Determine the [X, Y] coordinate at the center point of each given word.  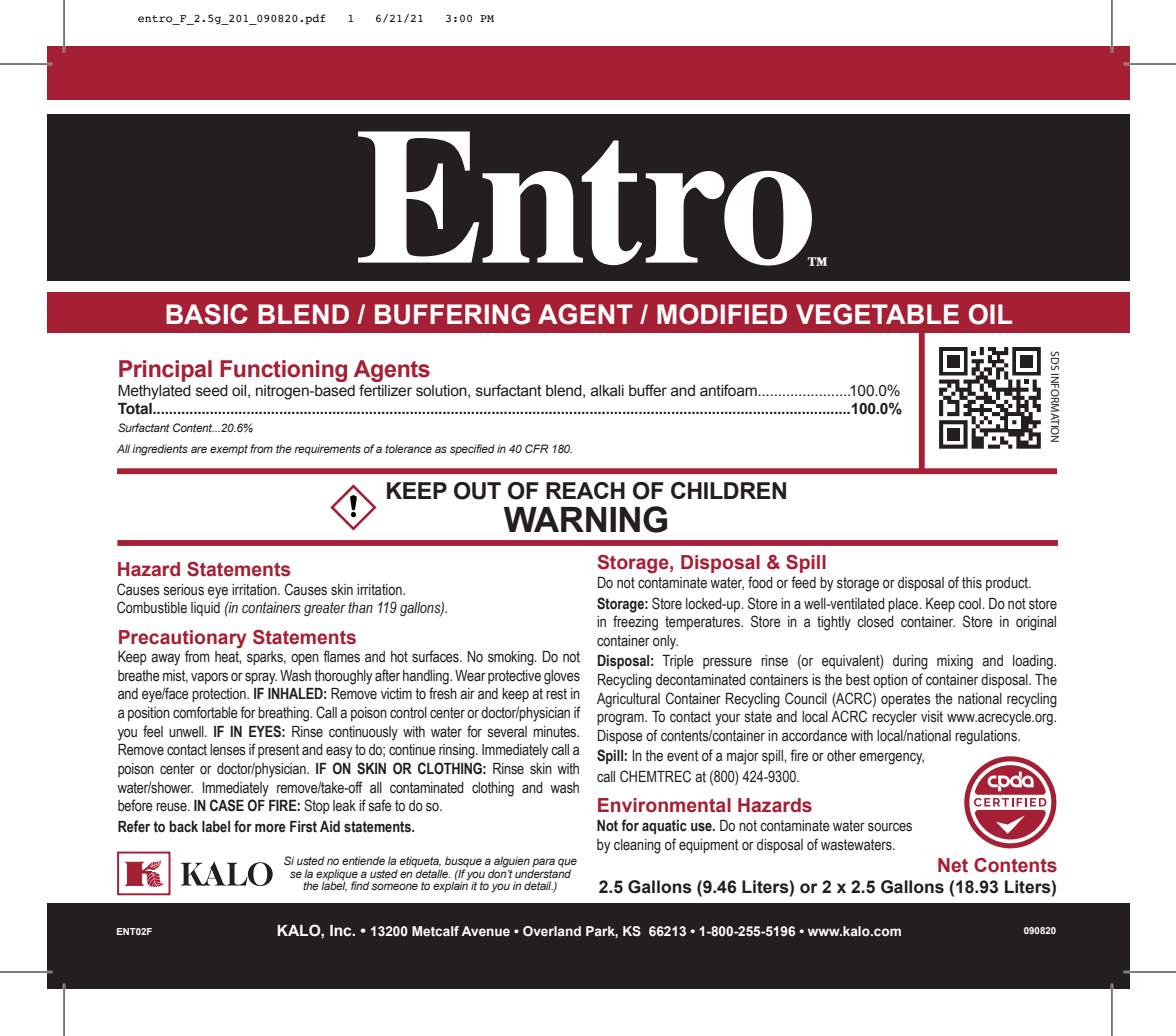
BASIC [207, 314]
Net [953, 865]
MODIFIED [722, 314]
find [360, 885]
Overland [552, 931]
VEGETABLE [877, 314]
